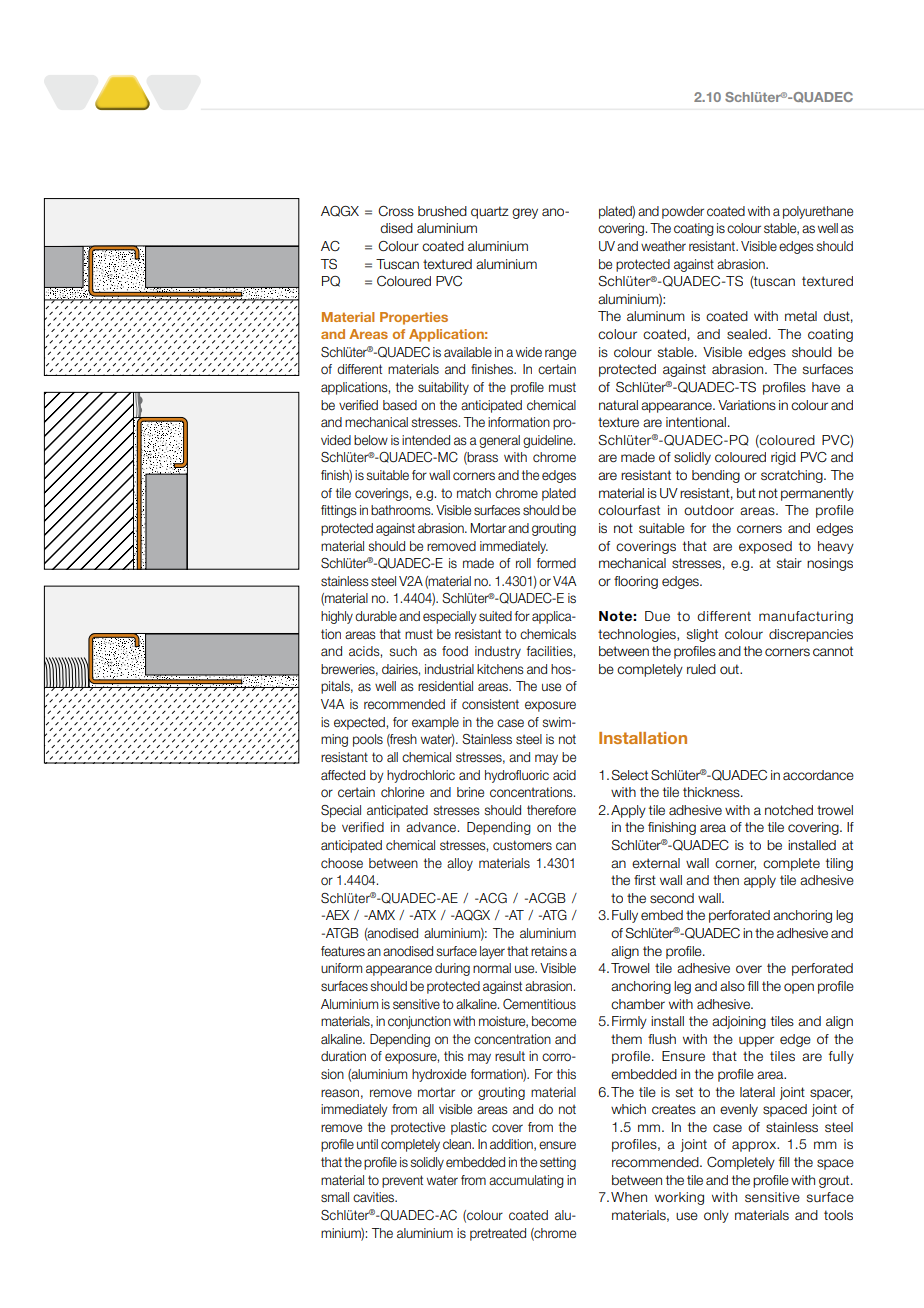  Describe the element at coordinates (359, 723) in the page. I see `expected` at that location.
